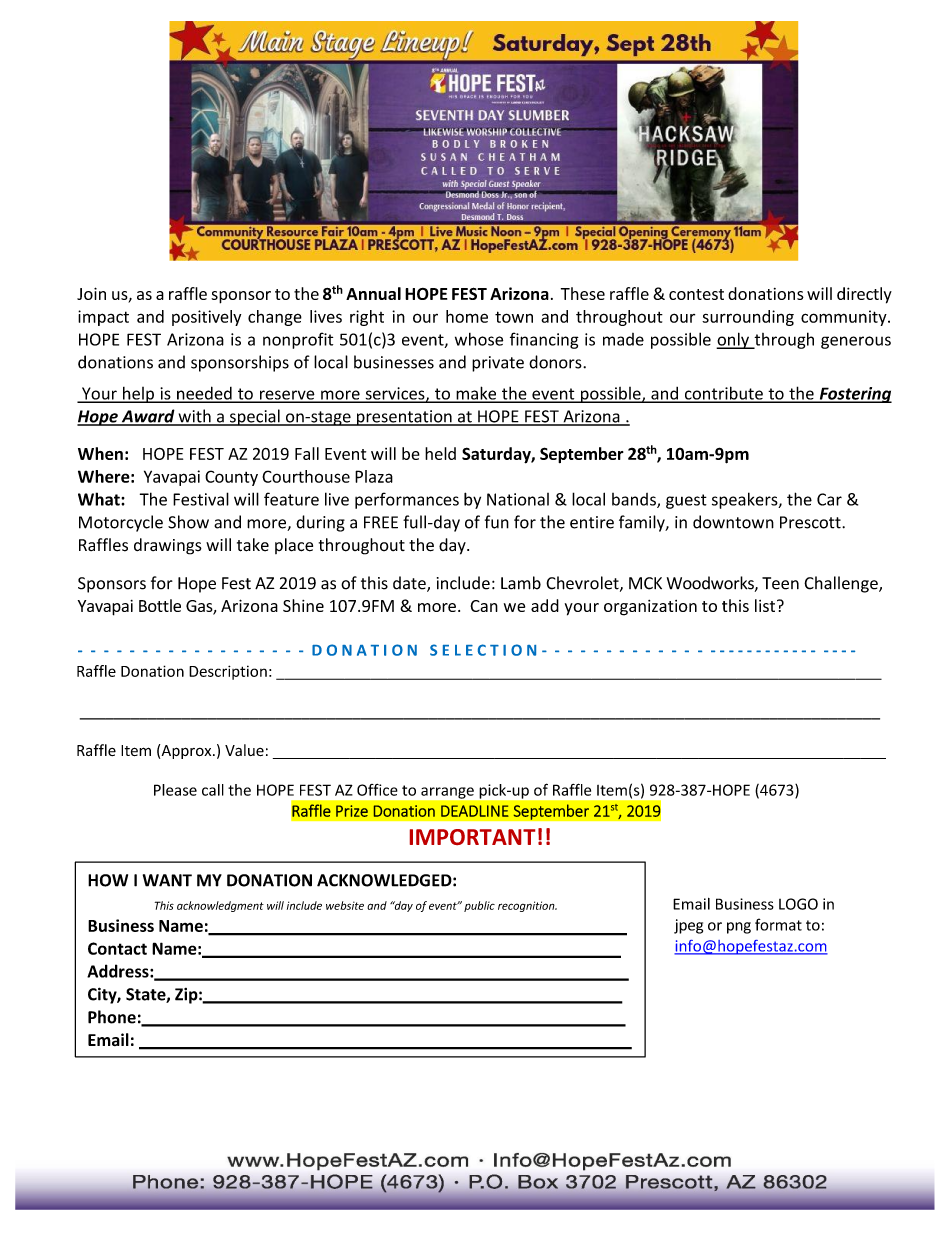 Image resolution: width=952 pixels, height=1233 pixels. What do you see at coordinates (484, 606) in the document?
I see `Can` at bounding box center [484, 606].
